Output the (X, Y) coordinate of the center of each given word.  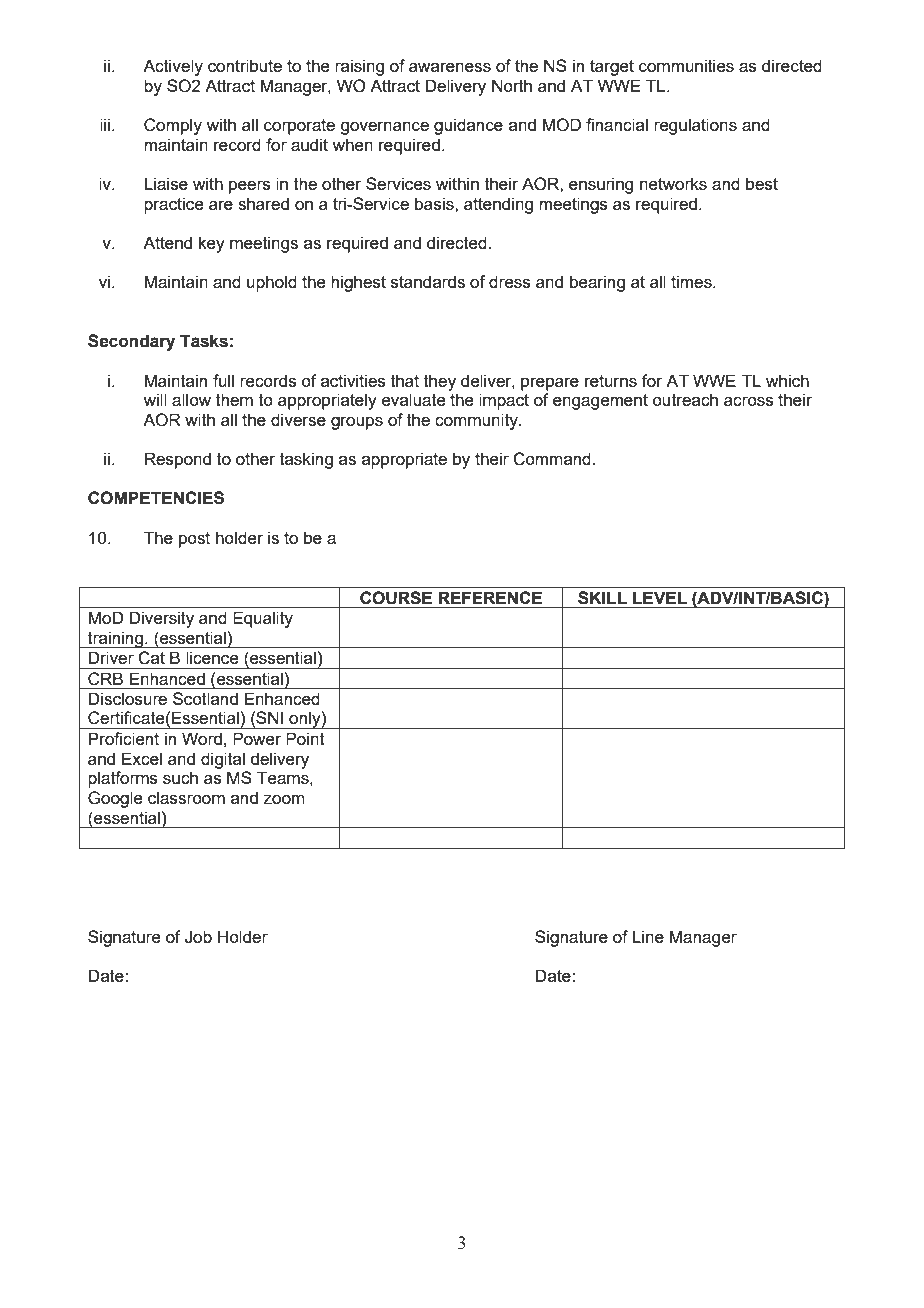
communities (686, 65)
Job (198, 937)
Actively (173, 67)
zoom (284, 799)
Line (648, 936)
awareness (450, 67)
